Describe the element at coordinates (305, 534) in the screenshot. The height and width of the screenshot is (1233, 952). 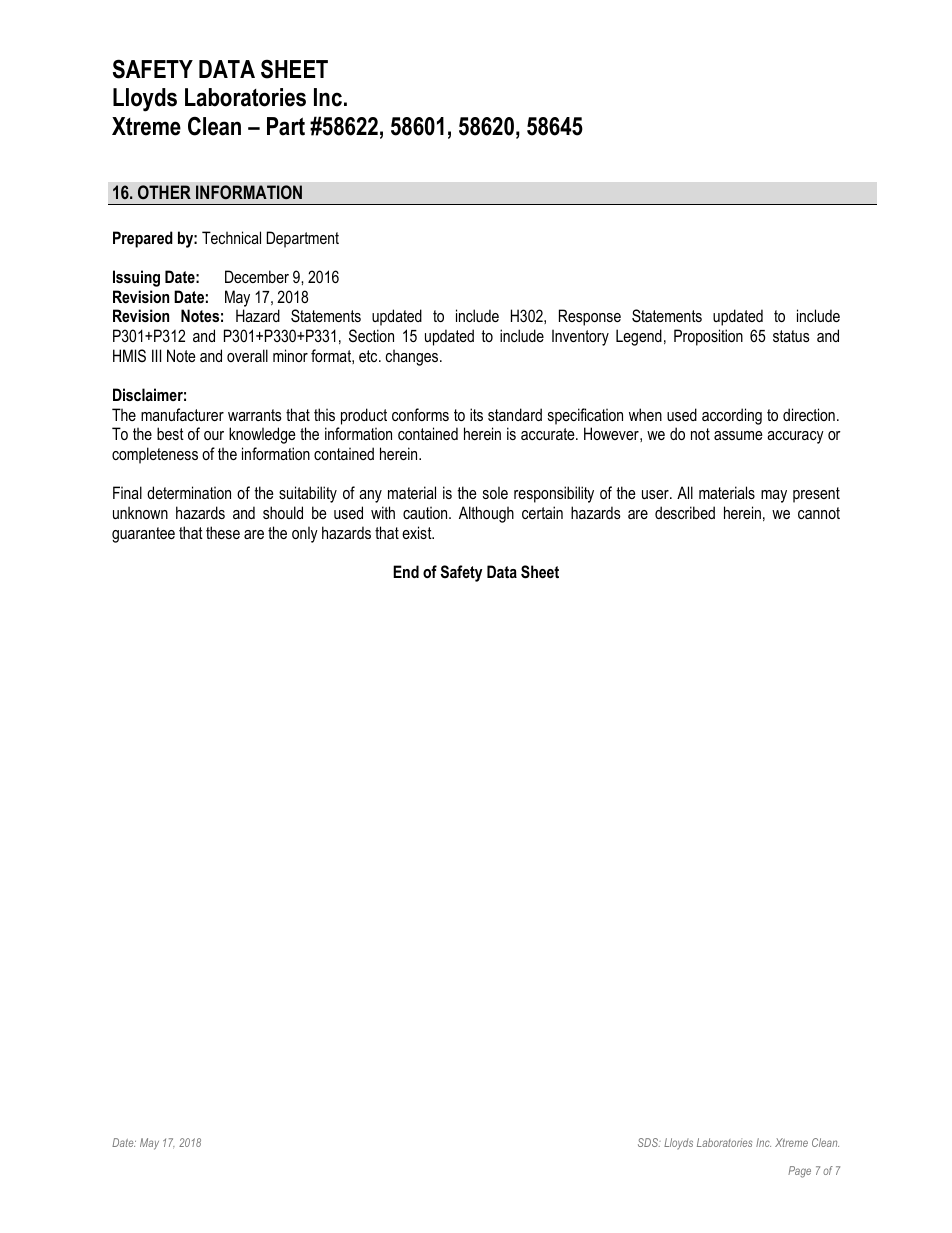
I see `only` at that location.
